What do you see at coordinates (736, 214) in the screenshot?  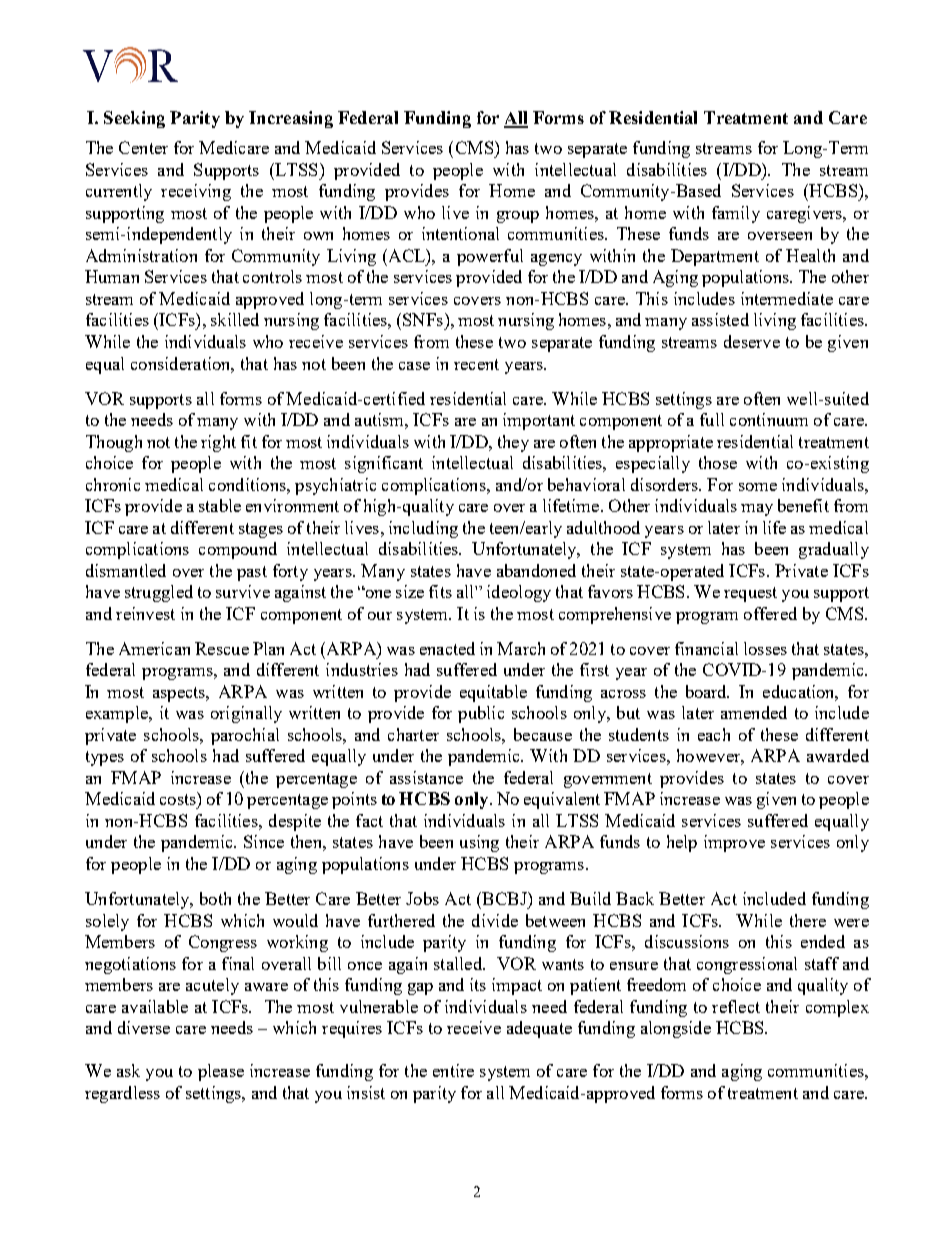 I see `family` at bounding box center [736, 214].
